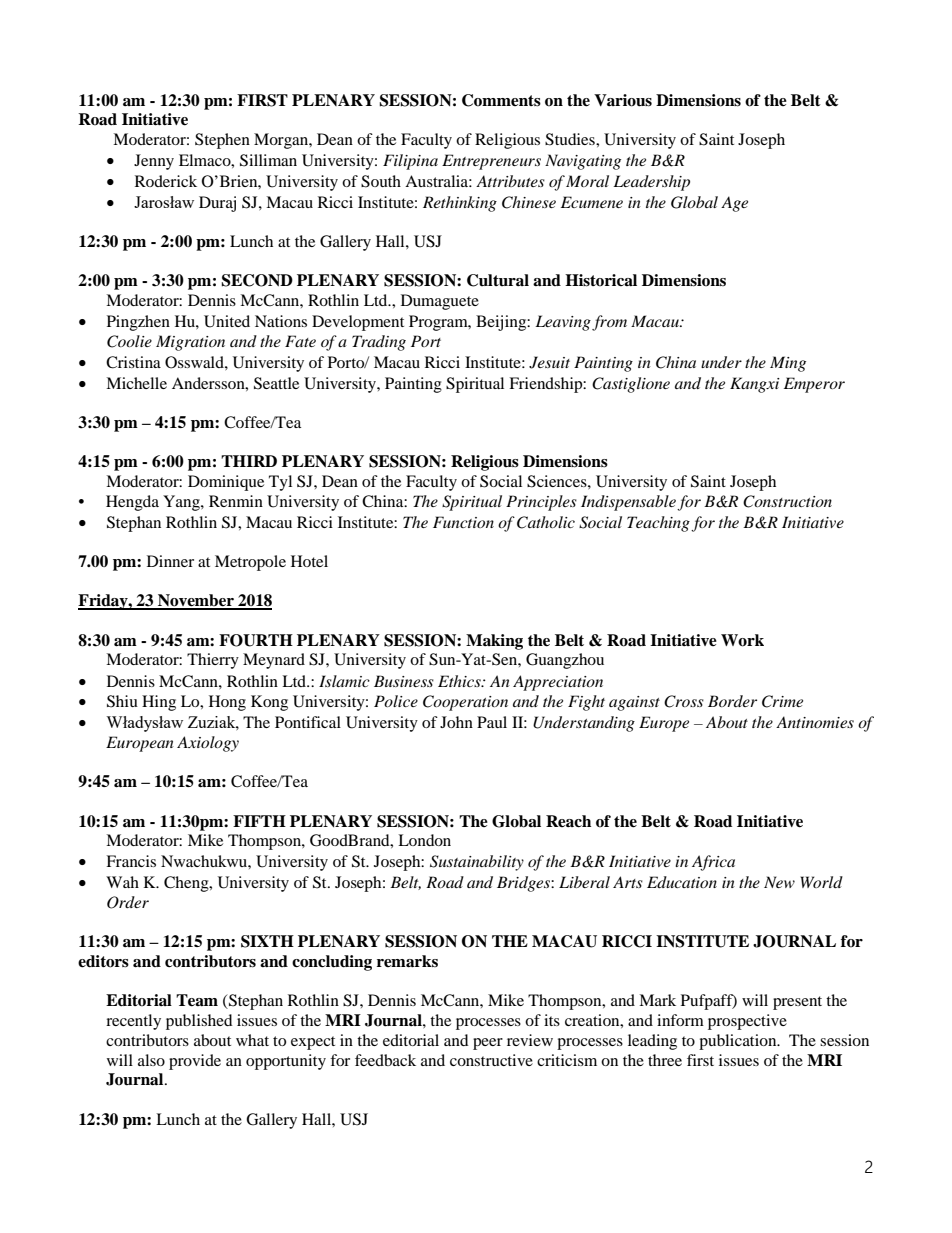 The image size is (952, 1233). I want to click on Stephen, so click(222, 141).
